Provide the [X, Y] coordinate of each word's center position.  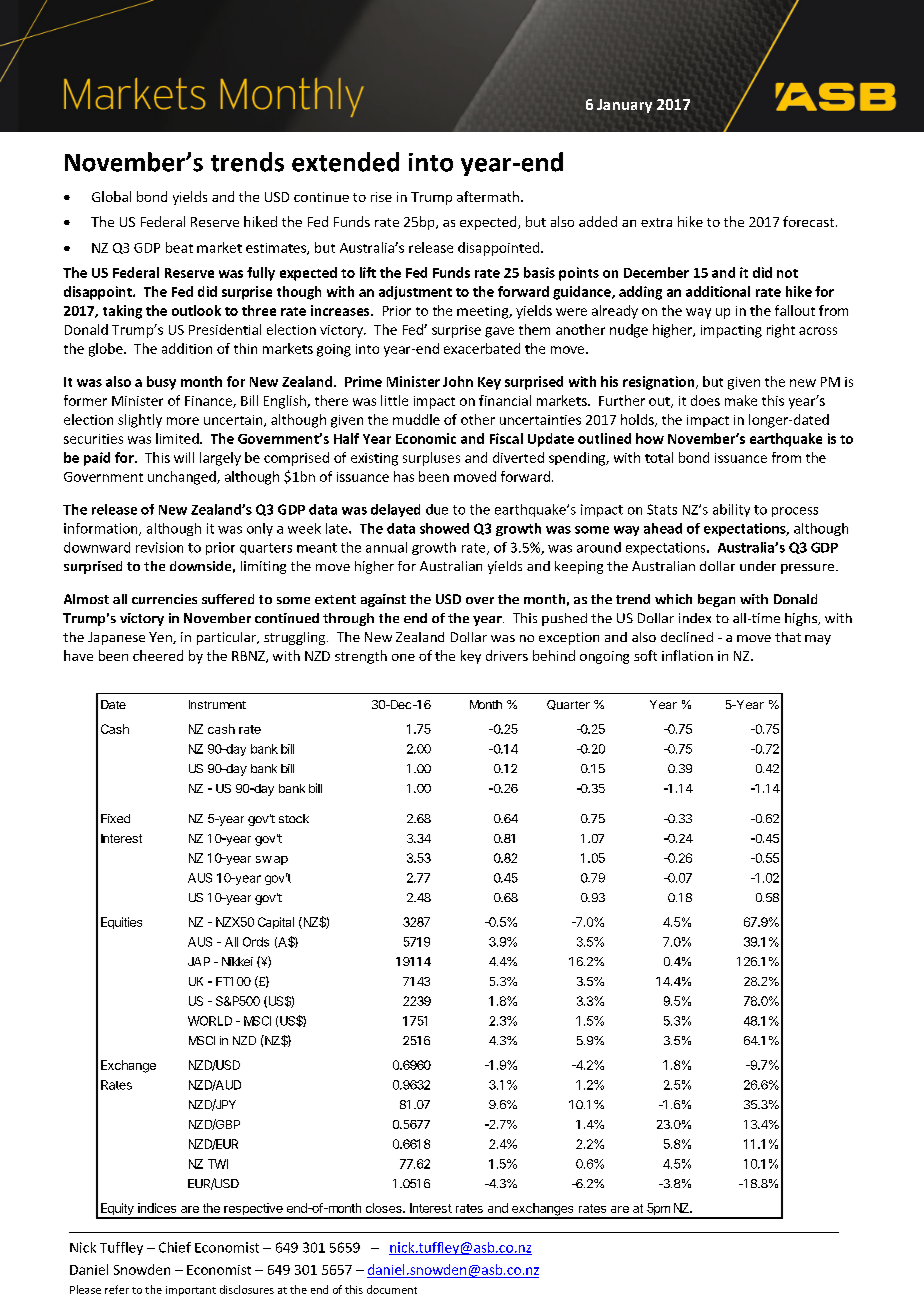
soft [645, 655]
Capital [276, 923]
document [392, 1289]
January [624, 106]
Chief [175, 1247]
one [403, 657]
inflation [687, 655]
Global [111, 196]
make [741, 400]
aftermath [488, 196]
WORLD [210, 1021]
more [183, 421]
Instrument [217, 704]
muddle [416, 419]
